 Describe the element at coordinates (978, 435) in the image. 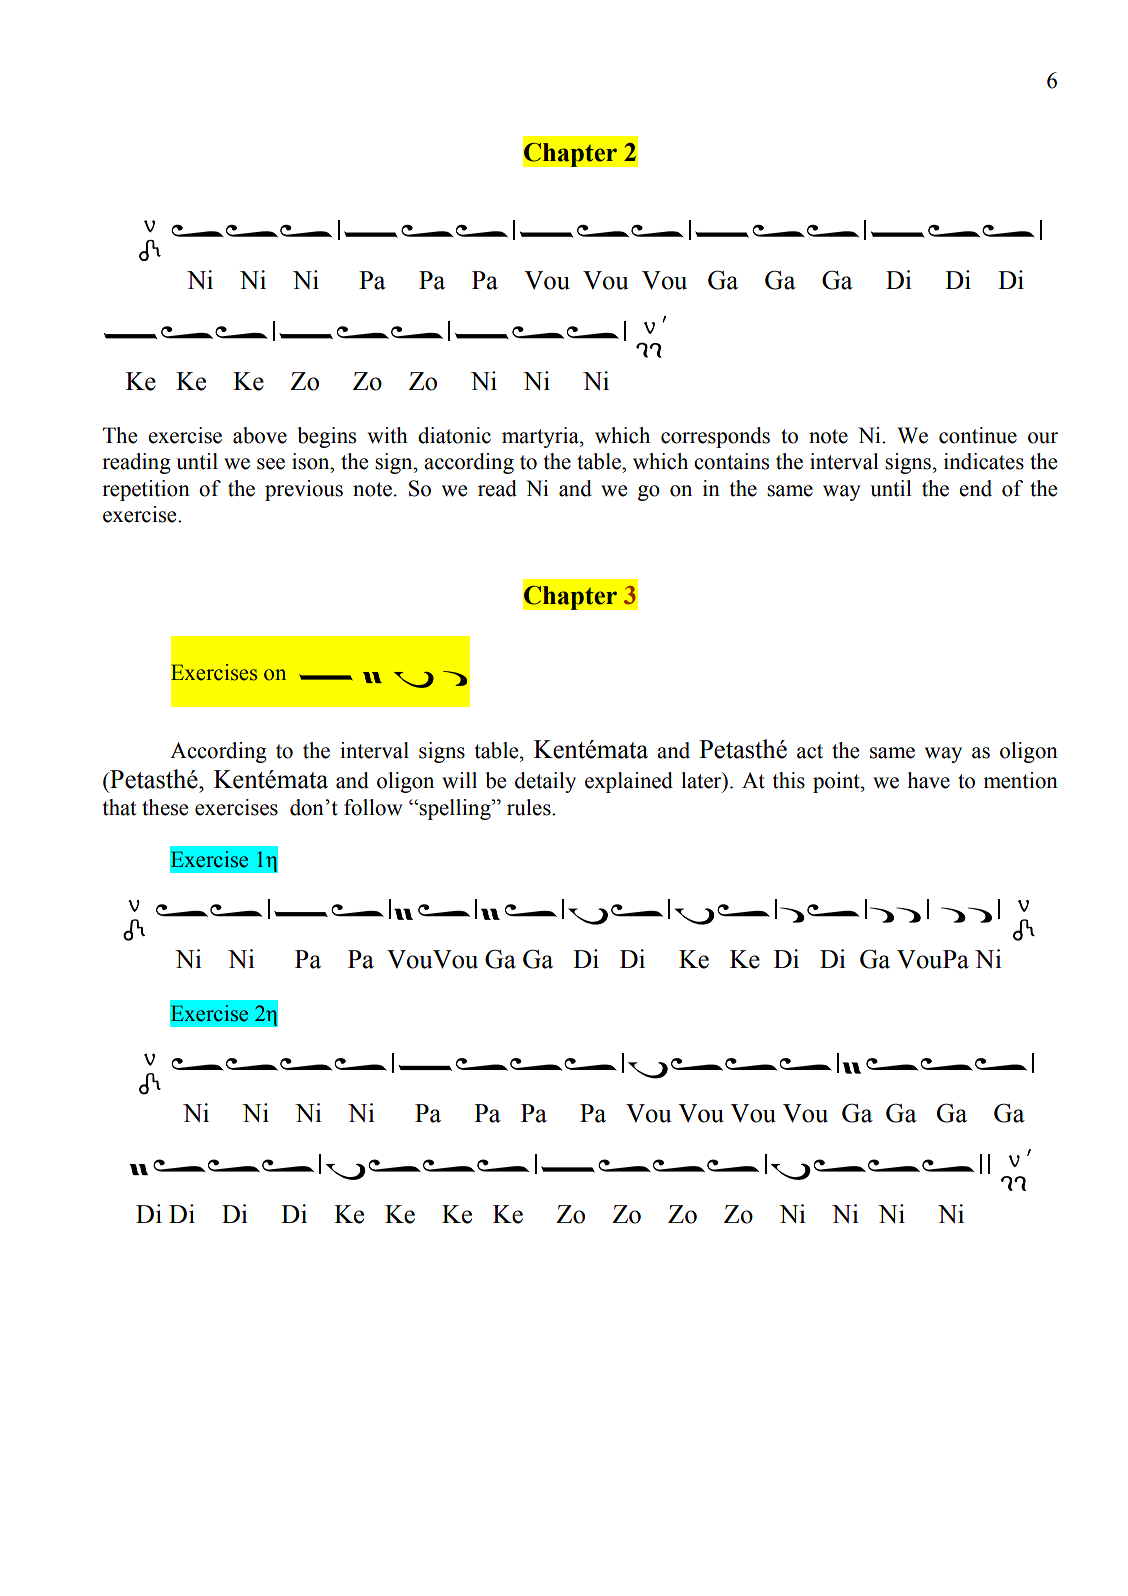

I see `continue` at that location.
